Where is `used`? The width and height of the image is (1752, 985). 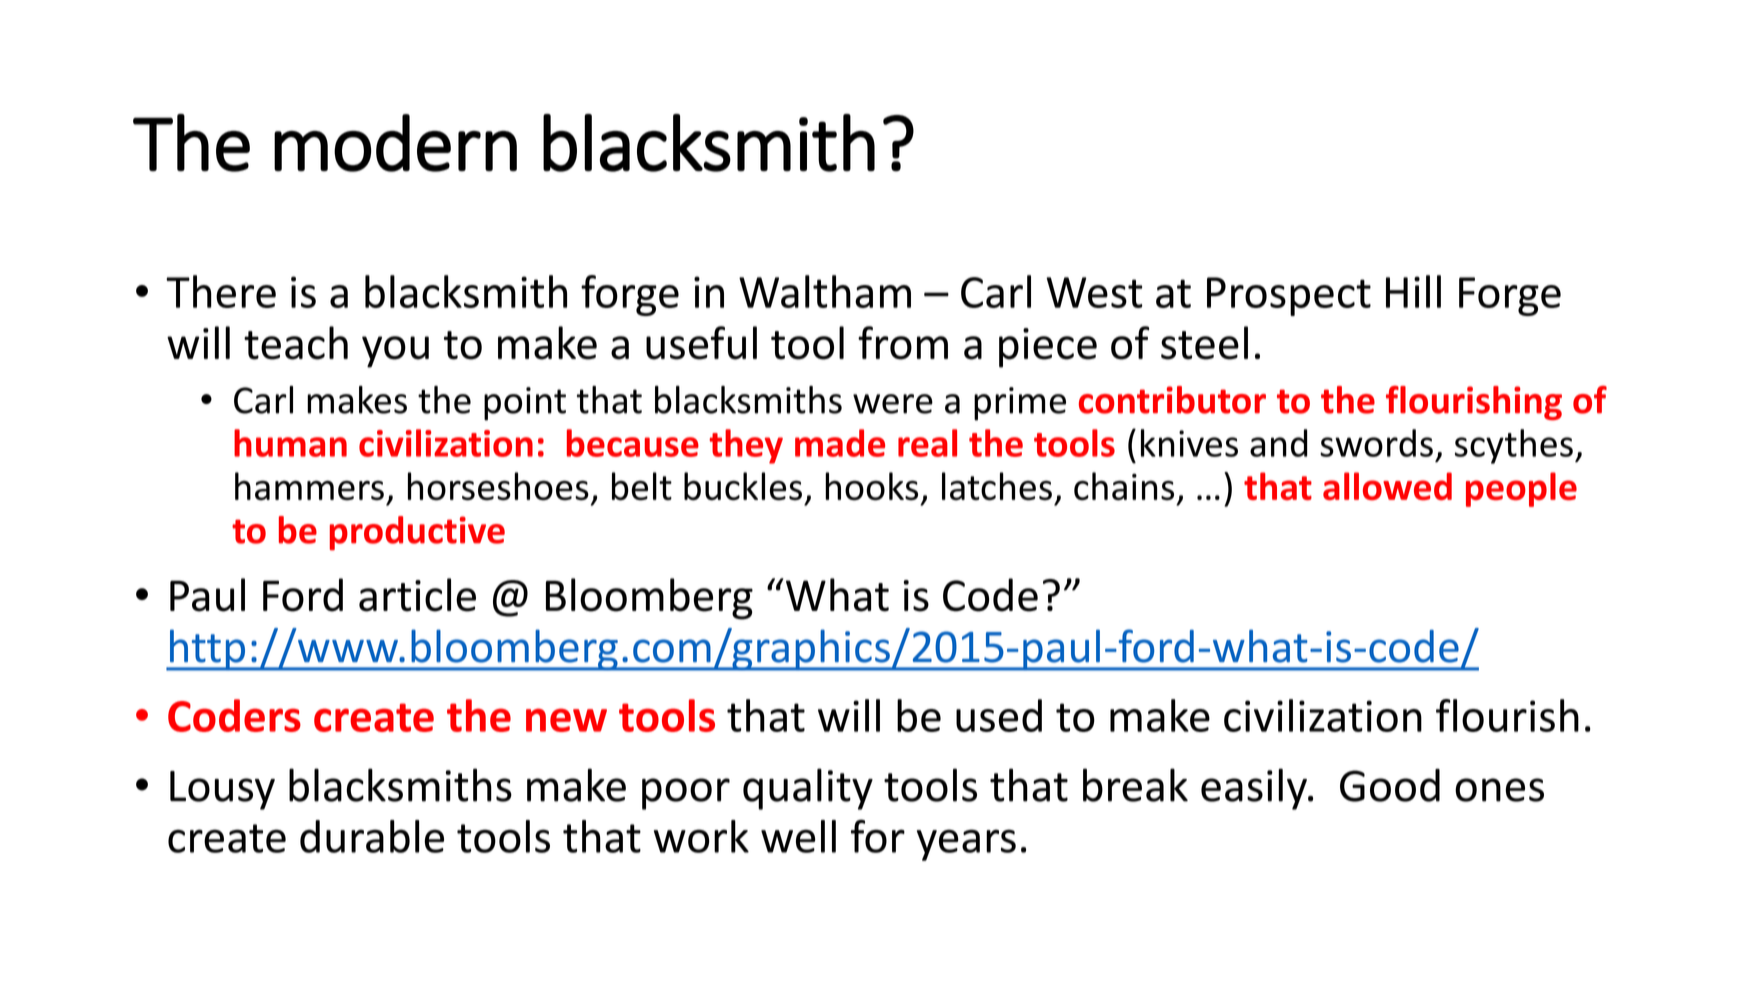
used is located at coordinates (999, 715).
